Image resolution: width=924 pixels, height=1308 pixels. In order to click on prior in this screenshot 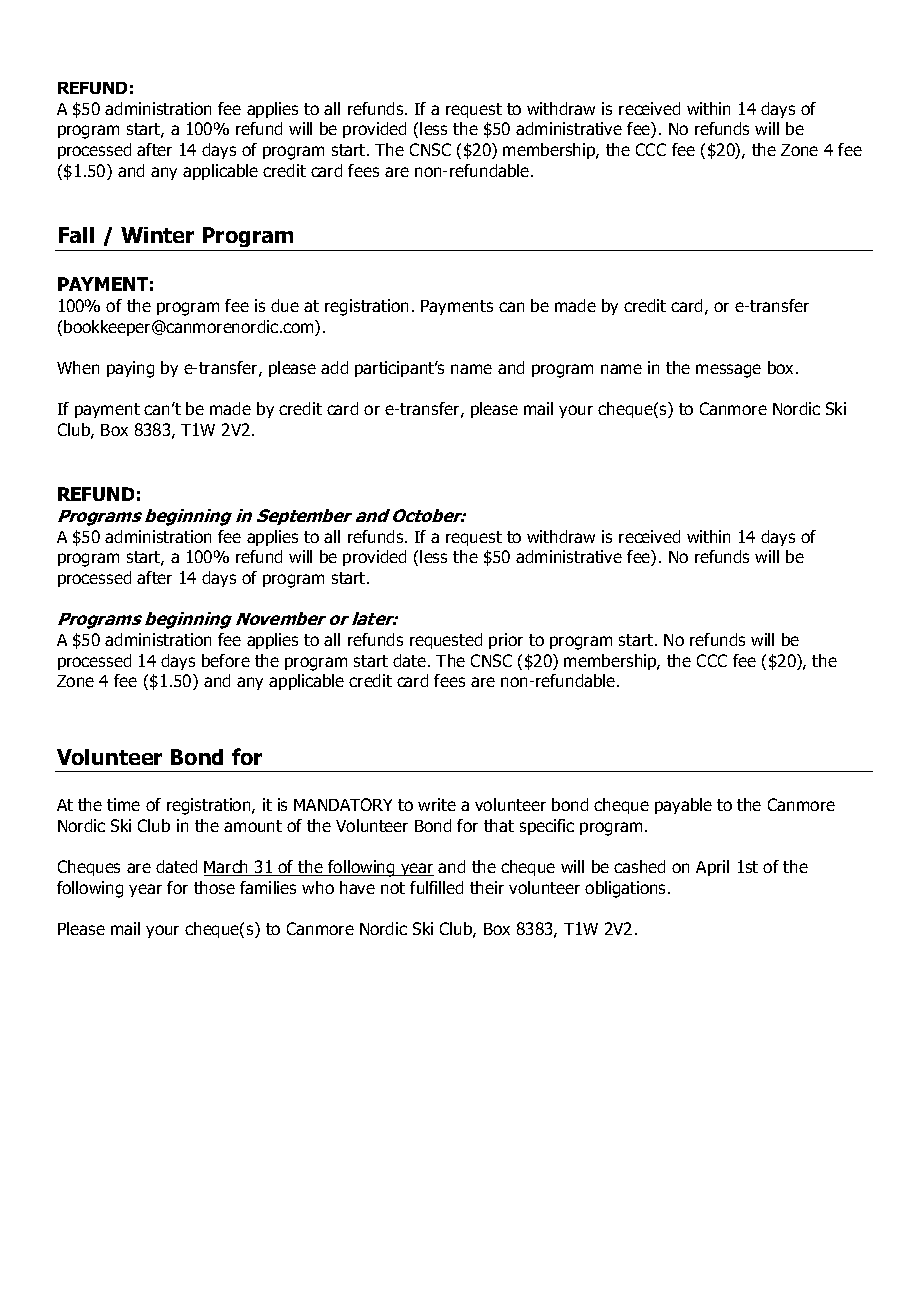, I will do `click(506, 641)`.
